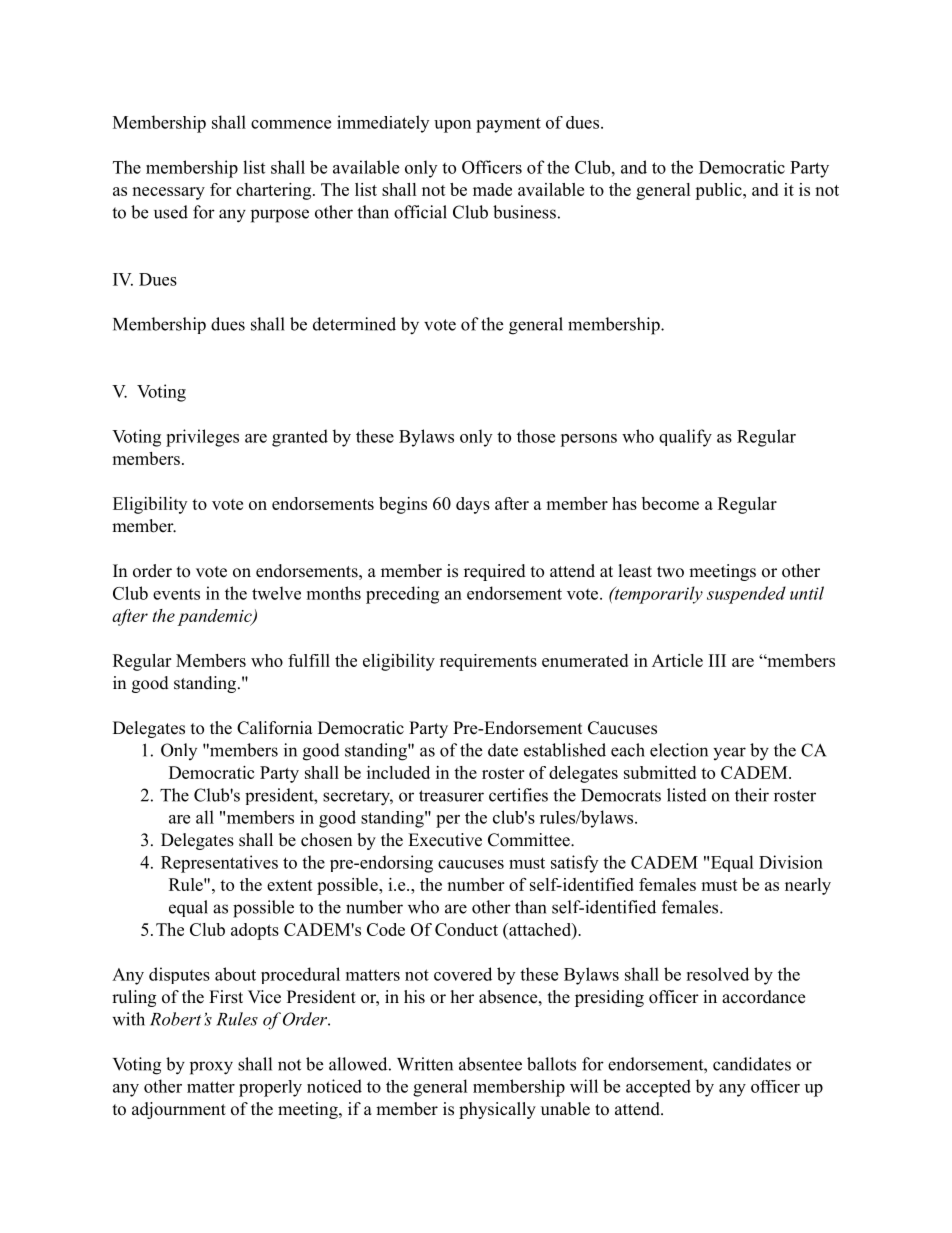 The height and width of the document is (1233, 952). What do you see at coordinates (211, 1068) in the document?
I see `proxy` at bounding box center [211, 1068].
